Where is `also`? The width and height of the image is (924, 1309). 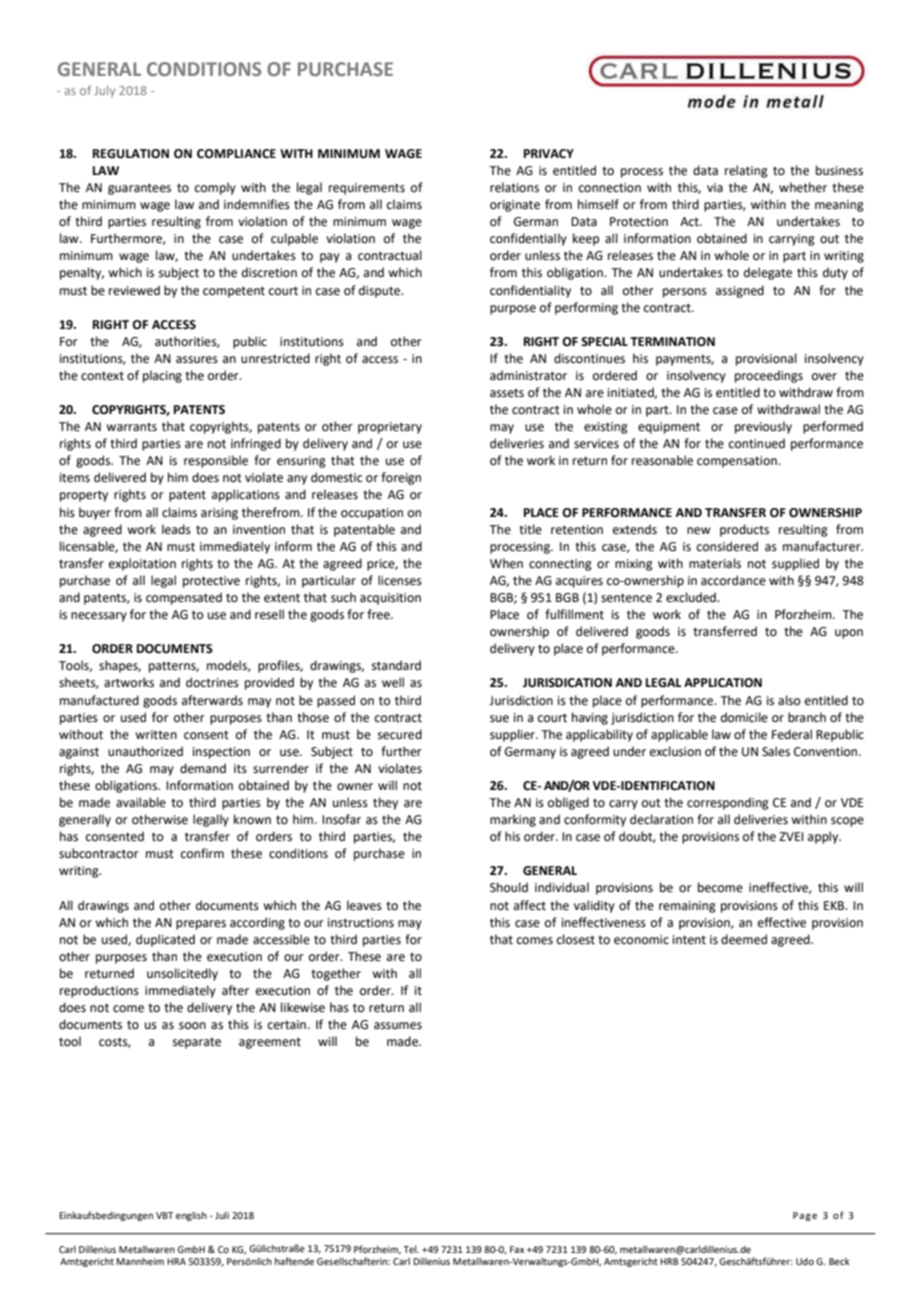 also is located at coordinates (789, 700).
